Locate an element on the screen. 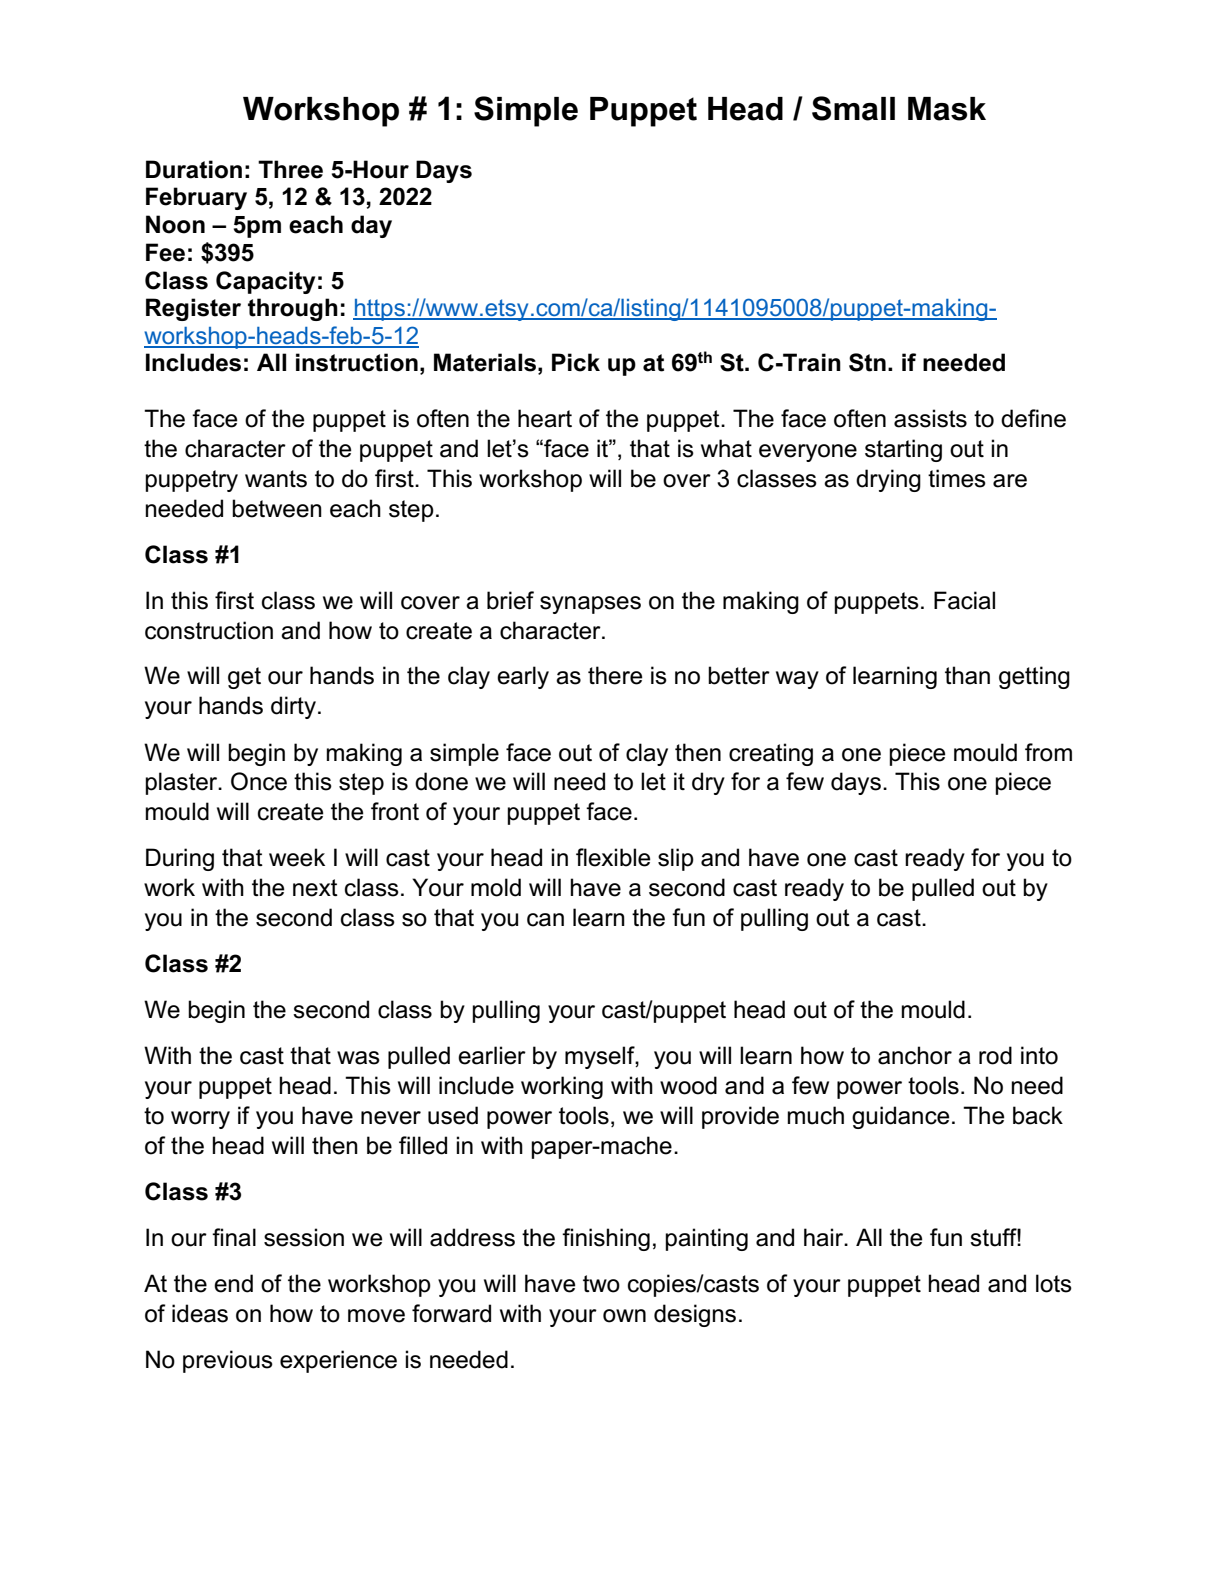  than is located at coordinates (967, 675).
